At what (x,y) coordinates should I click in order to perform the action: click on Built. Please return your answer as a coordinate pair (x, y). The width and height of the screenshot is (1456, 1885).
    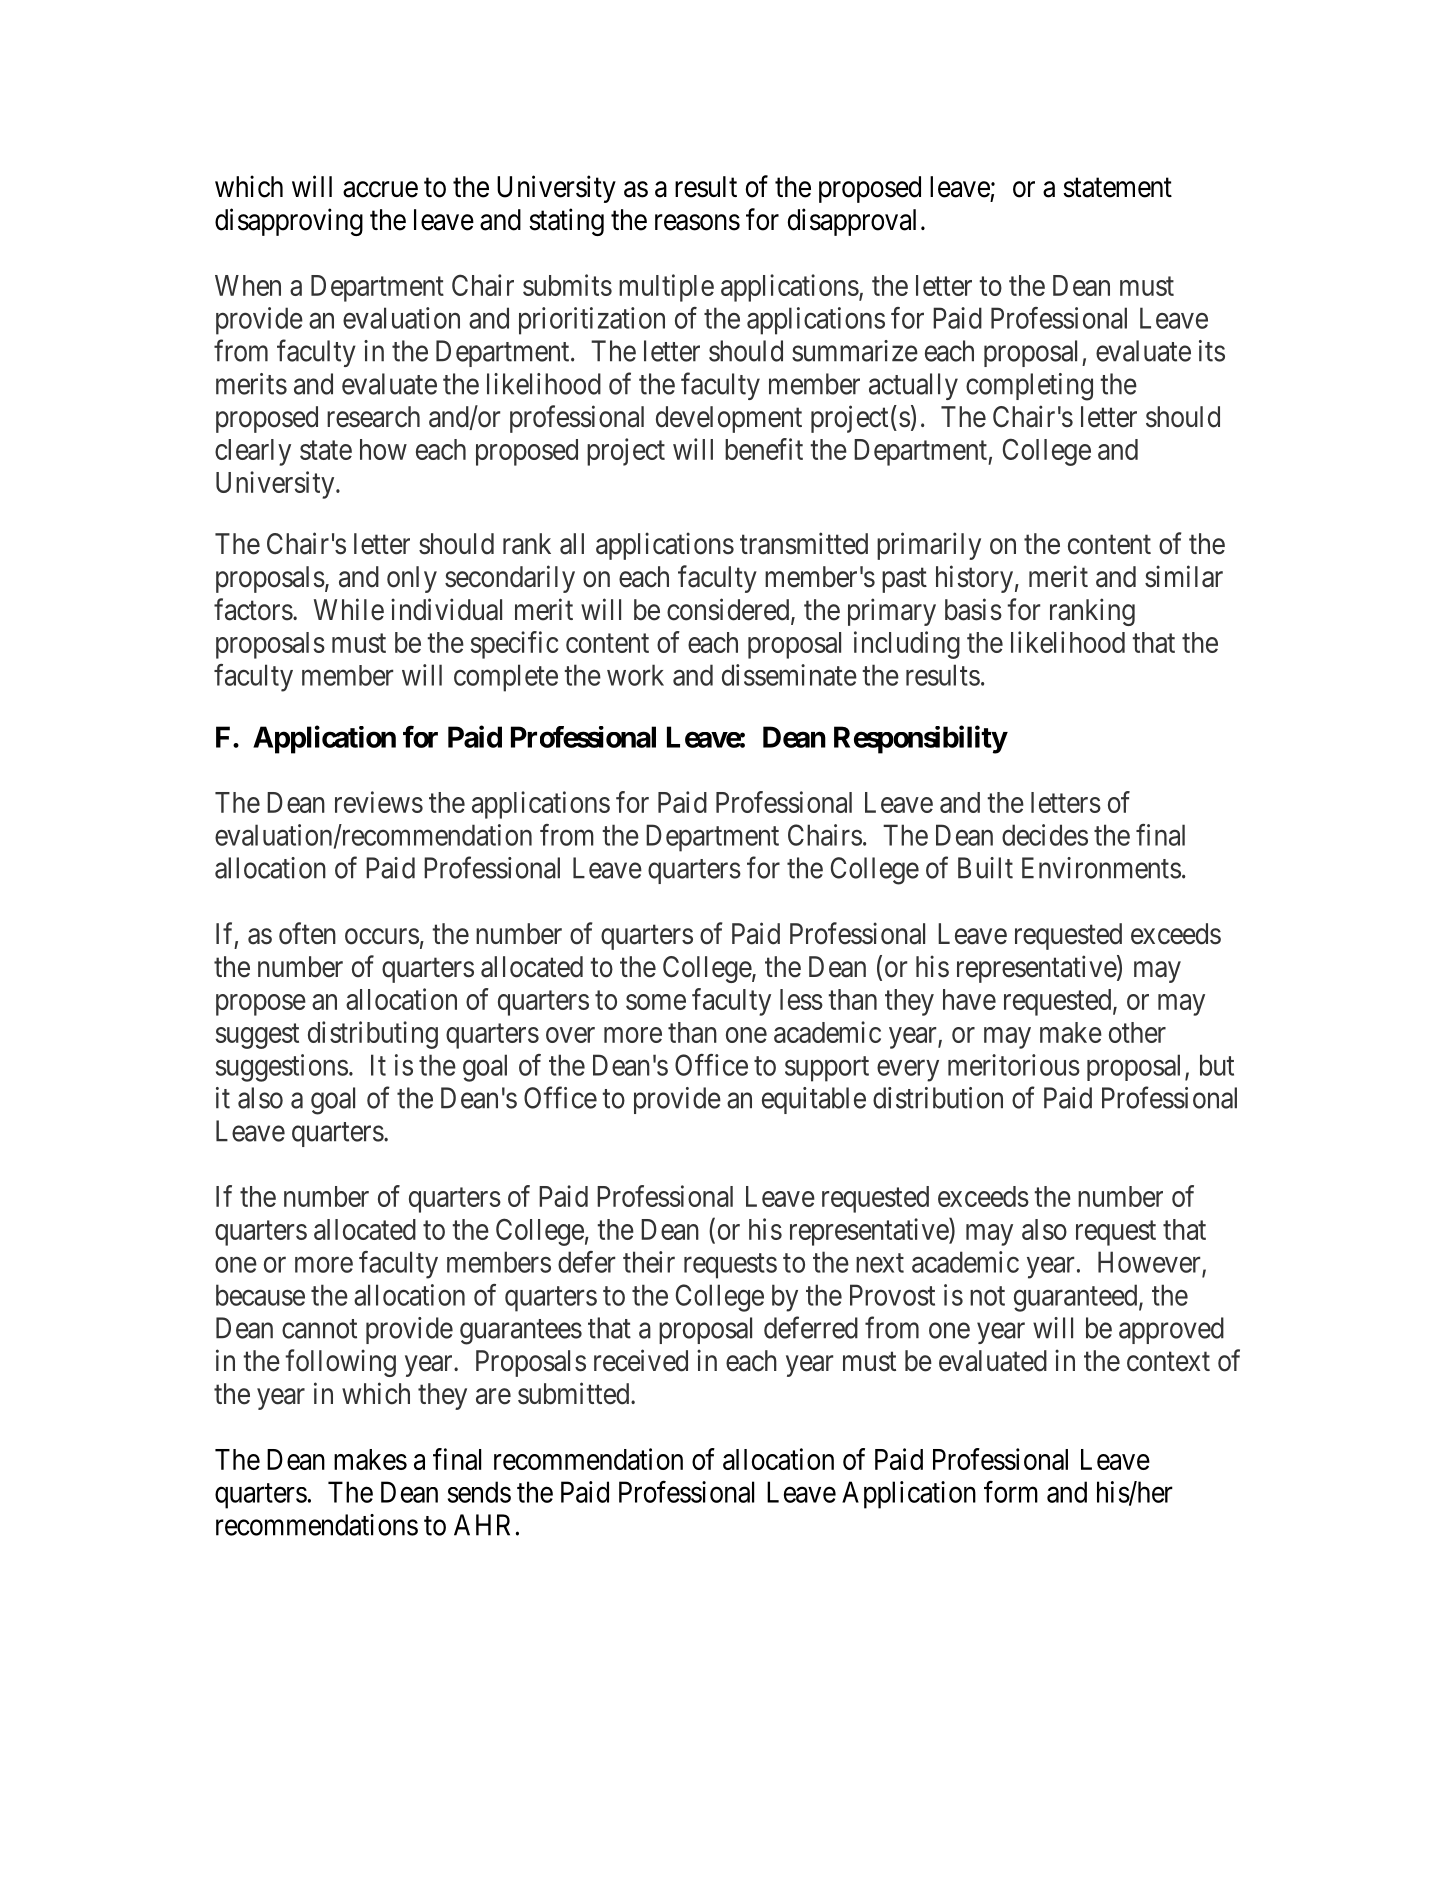
    Looking at the image, I should click on (985, 868).
